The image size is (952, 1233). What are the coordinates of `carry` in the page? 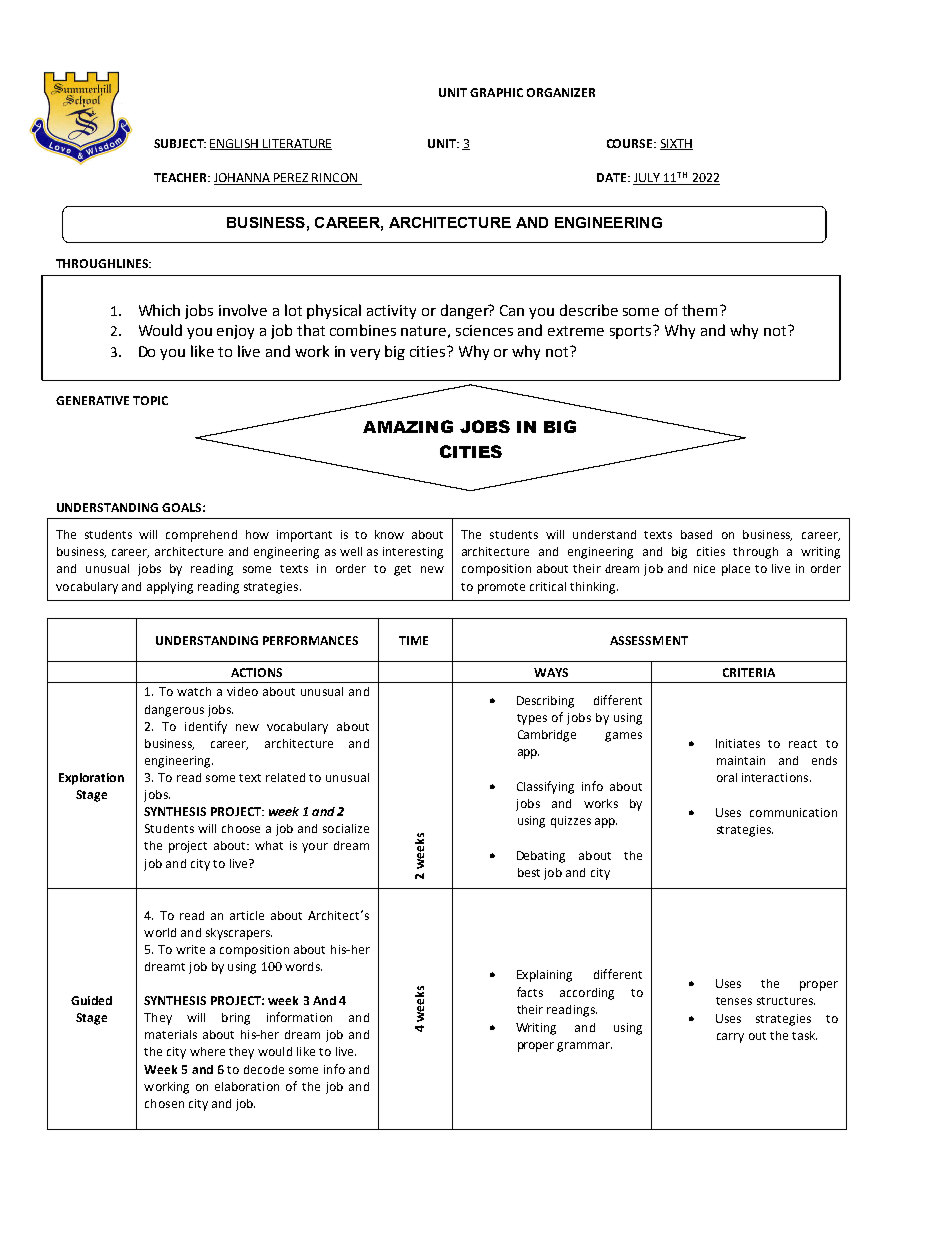 It's located at (730, 1038).
